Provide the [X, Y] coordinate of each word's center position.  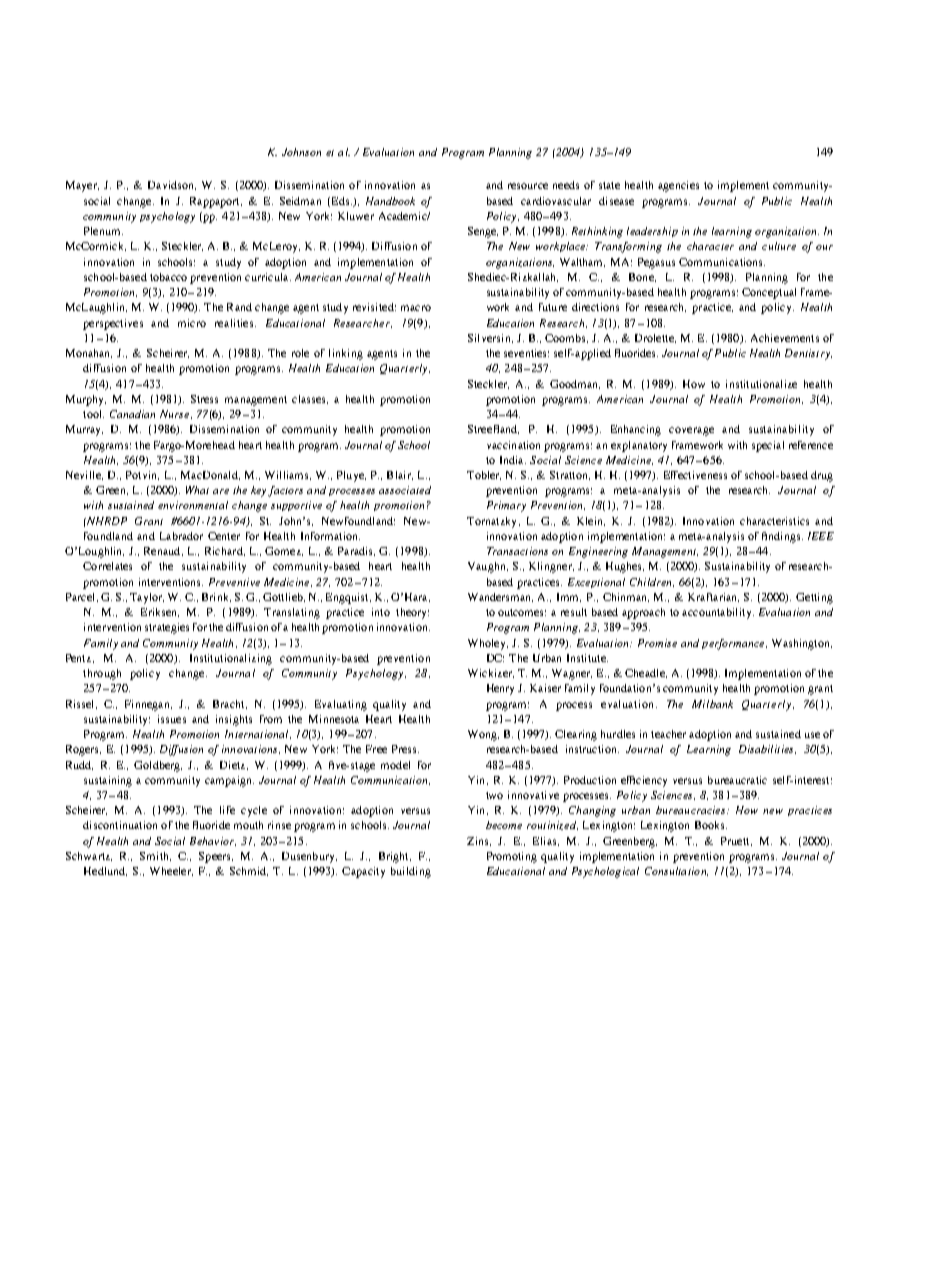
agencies [678, 186]
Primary [506, 506]
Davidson [172, 185]
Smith [155, 856]
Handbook [390, 201]
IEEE [821, 536]
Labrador [181, 536]
